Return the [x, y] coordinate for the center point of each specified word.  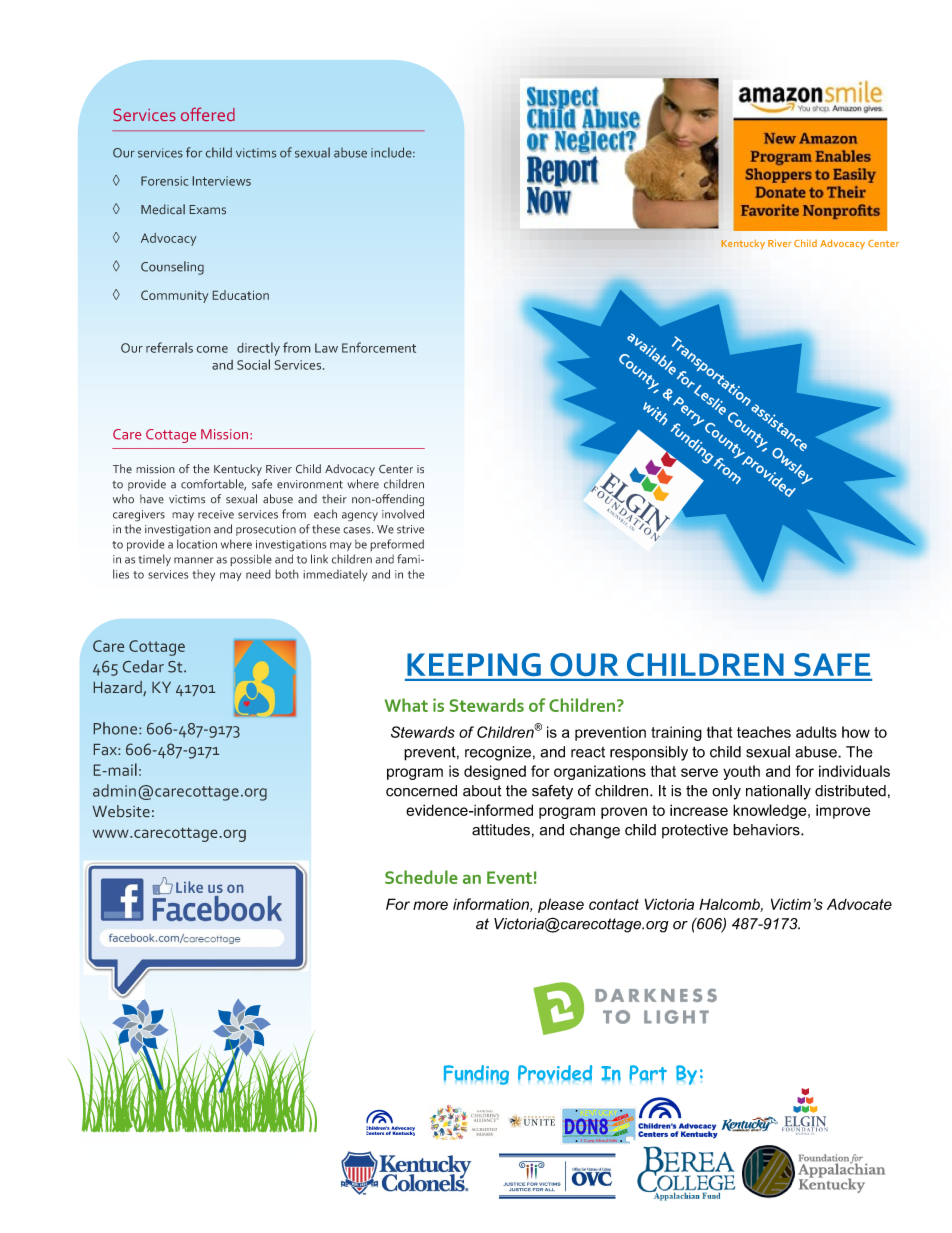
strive [410, 529]
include [392, 152]
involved [403, 514]
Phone [117, 728]
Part [648, 1073]
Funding [476, 1075]
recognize [498, 753]
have [152, 499]
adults [816, 732]
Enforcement [379, 347]
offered [208, 114]
